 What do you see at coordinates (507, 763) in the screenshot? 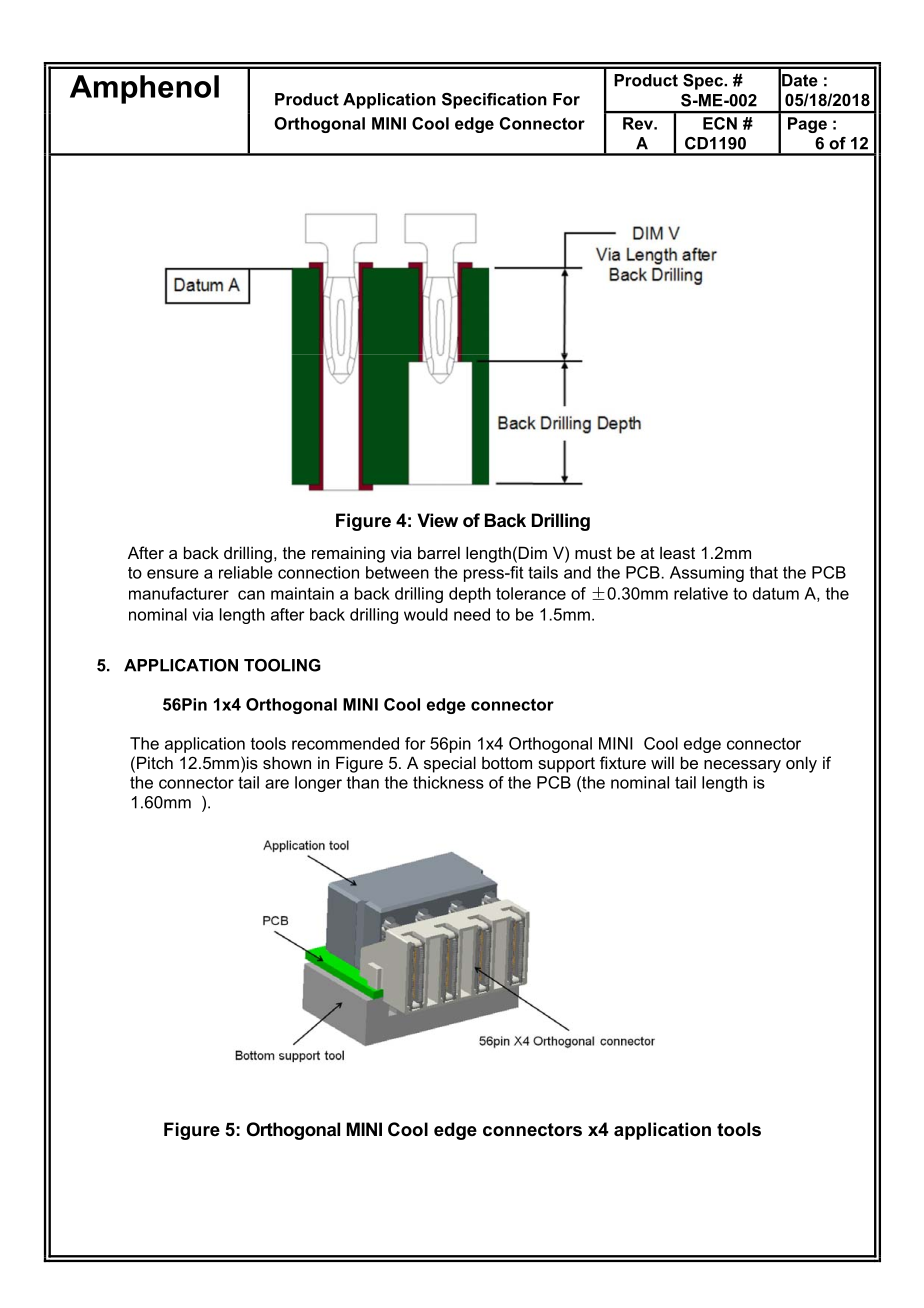
I see `bottom` at bounding box center [507, 763].
